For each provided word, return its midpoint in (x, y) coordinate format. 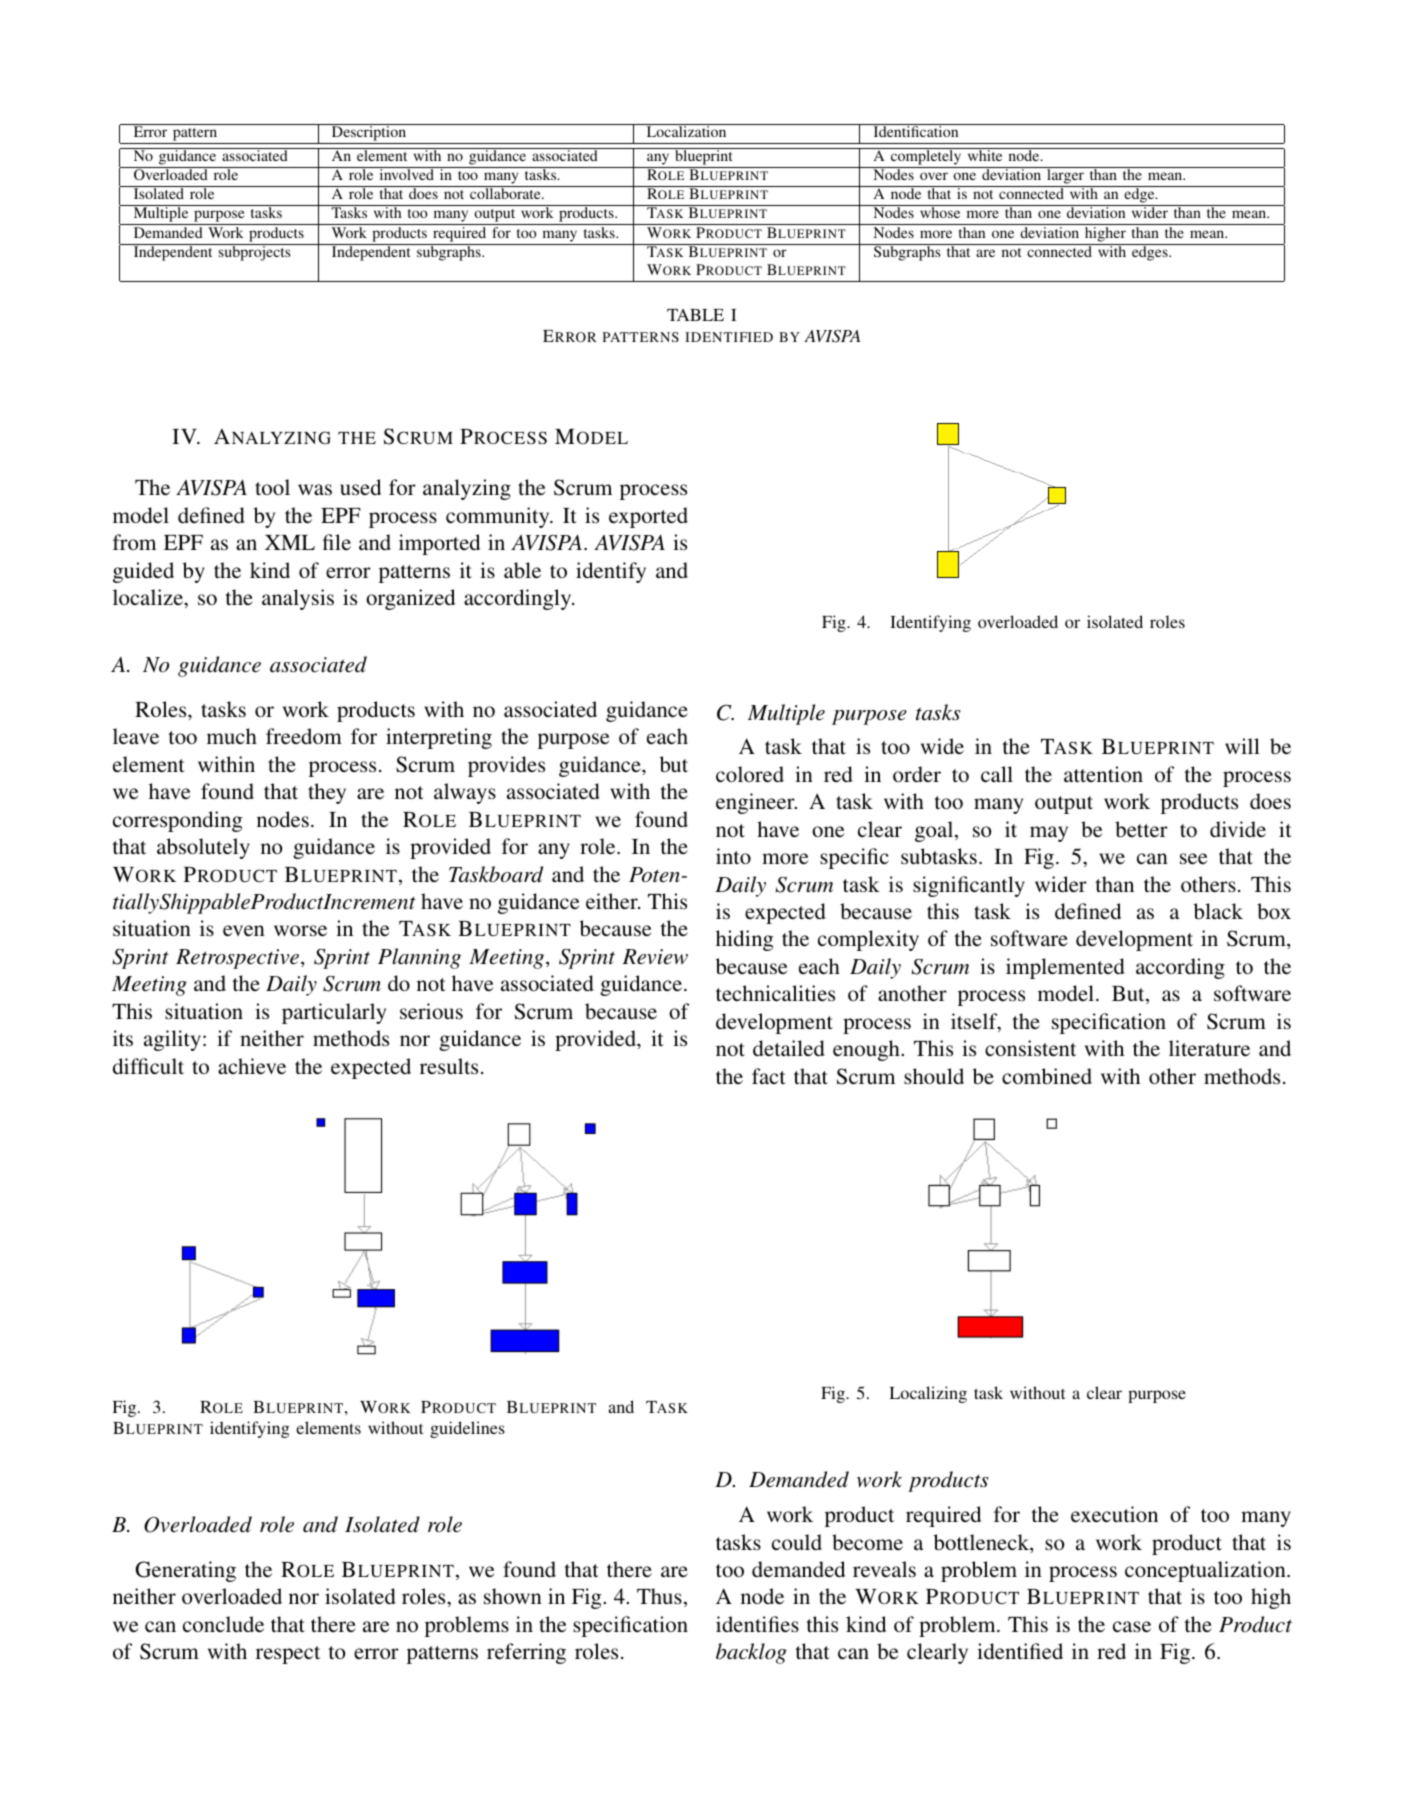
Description (369, 134)
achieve (252, 1066)
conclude (223, 1624)
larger (1065, 177)
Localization (686, 130)
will (1242, 746)
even (244, 930)
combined (1047, 1076)
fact (769, 1076)
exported (648, 517)
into (733, 856)
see (1194, 859)
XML (290, 542)
